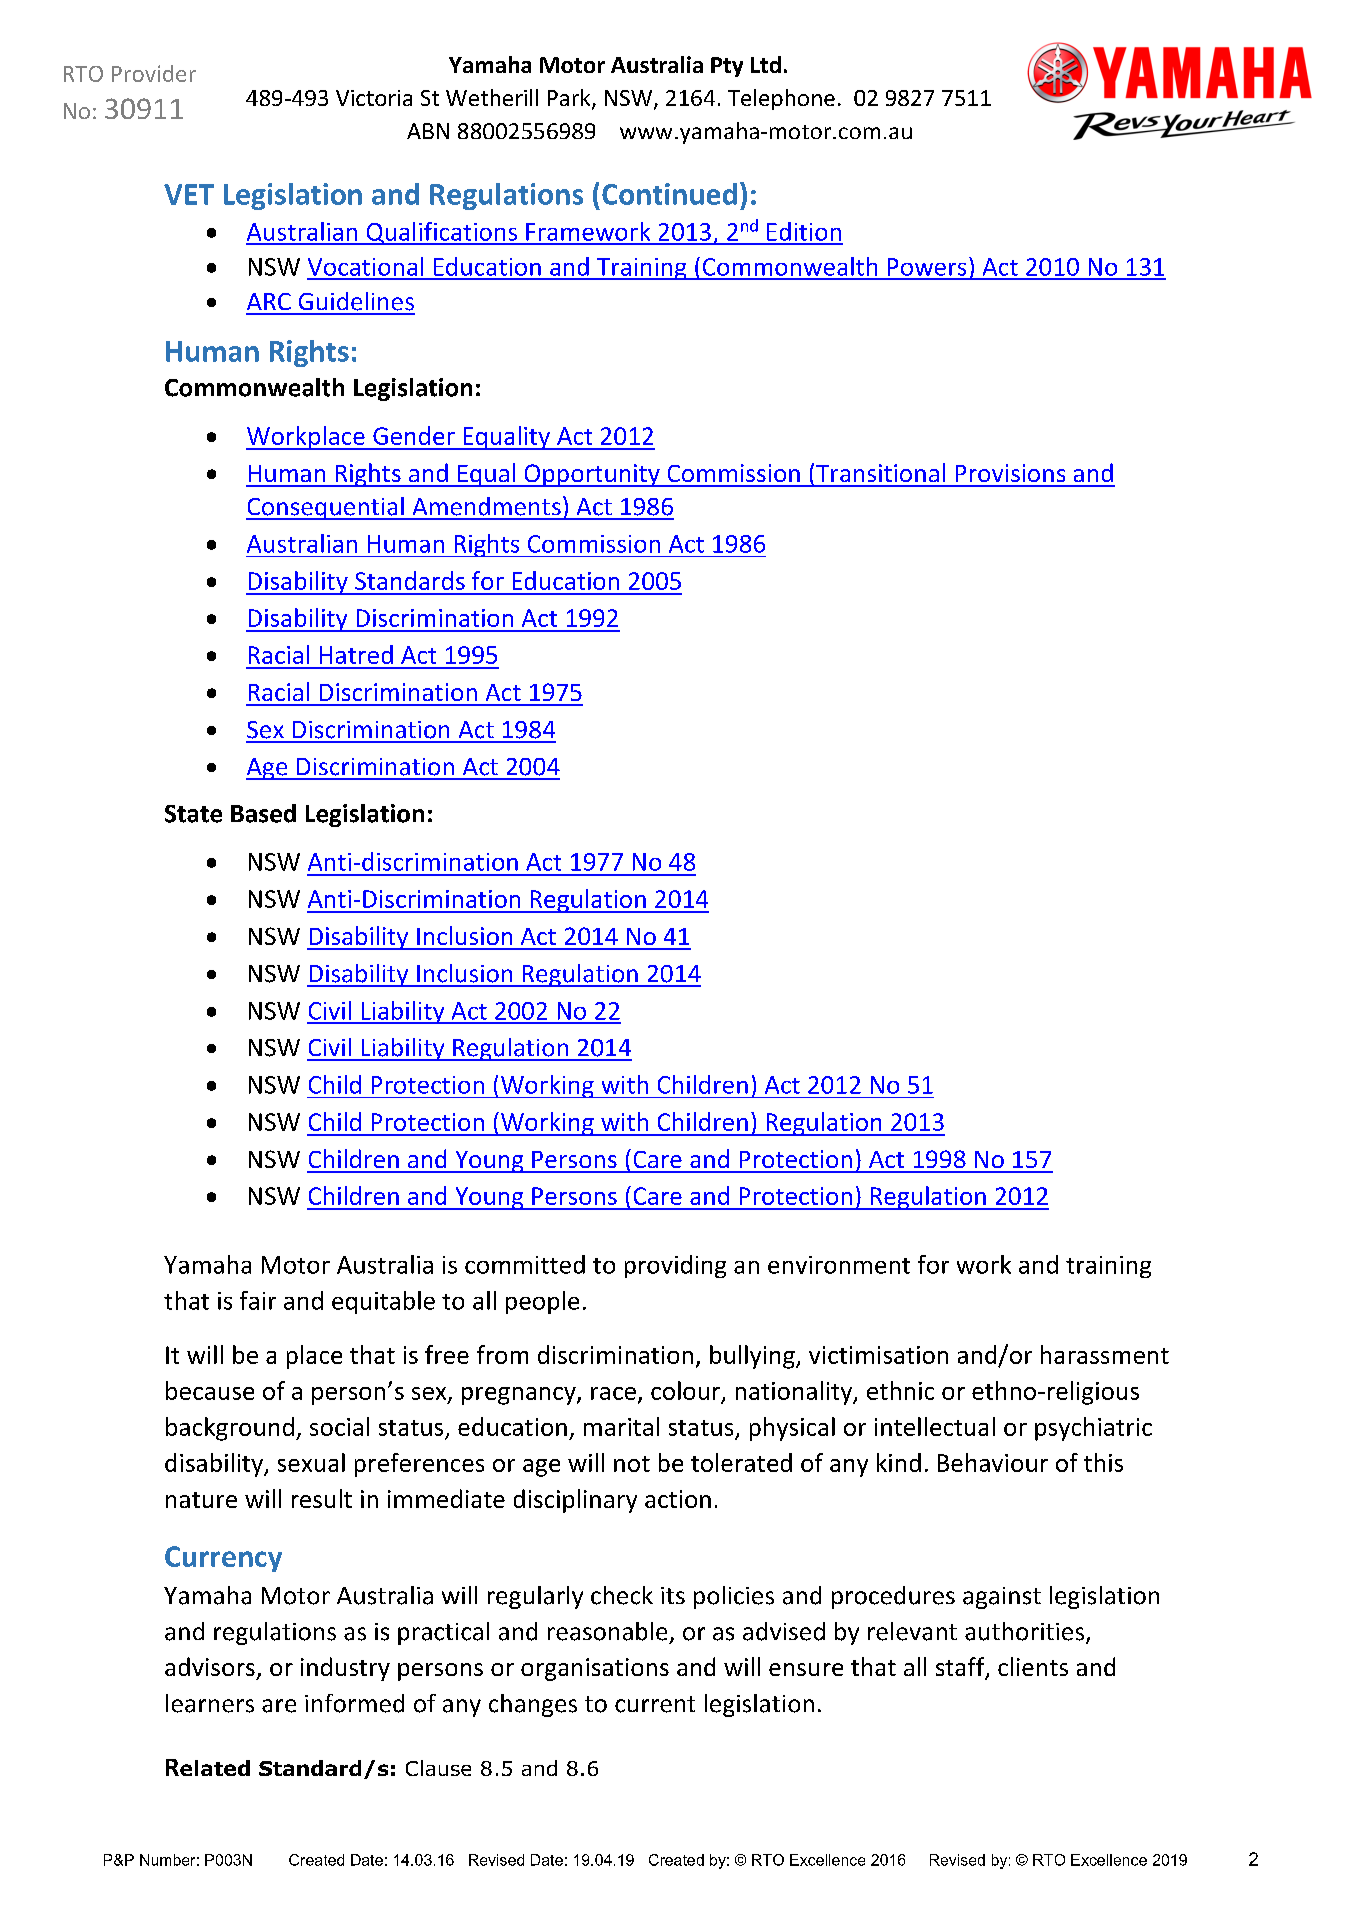 The width and height of the screenshot is (1357, 1919). What do you see at coordinates (935, 1426) in the screenshot?
I see `intellectual` at bounding box center [935, 1426].
